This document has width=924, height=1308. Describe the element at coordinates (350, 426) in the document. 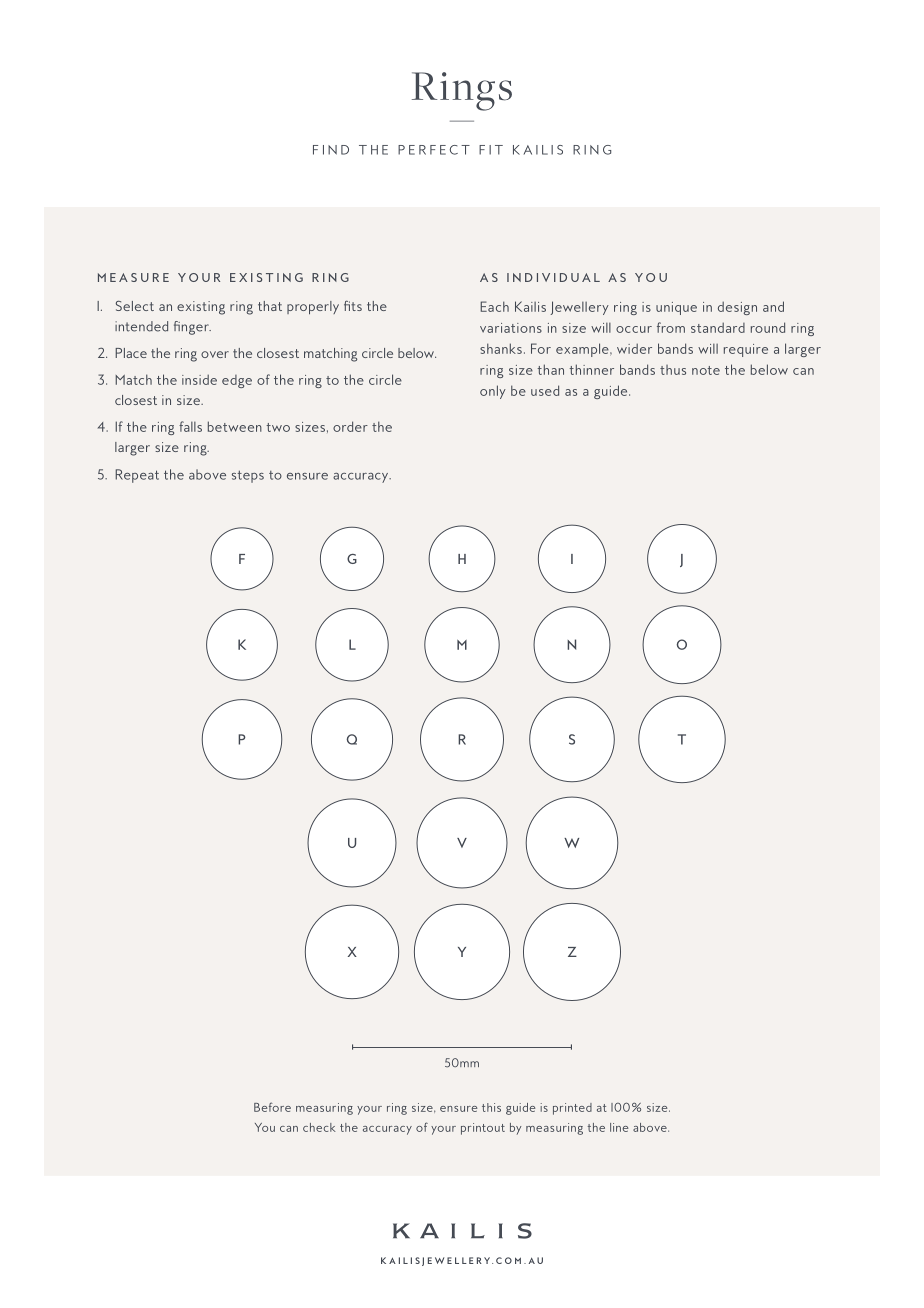

I see `order` at that location.
